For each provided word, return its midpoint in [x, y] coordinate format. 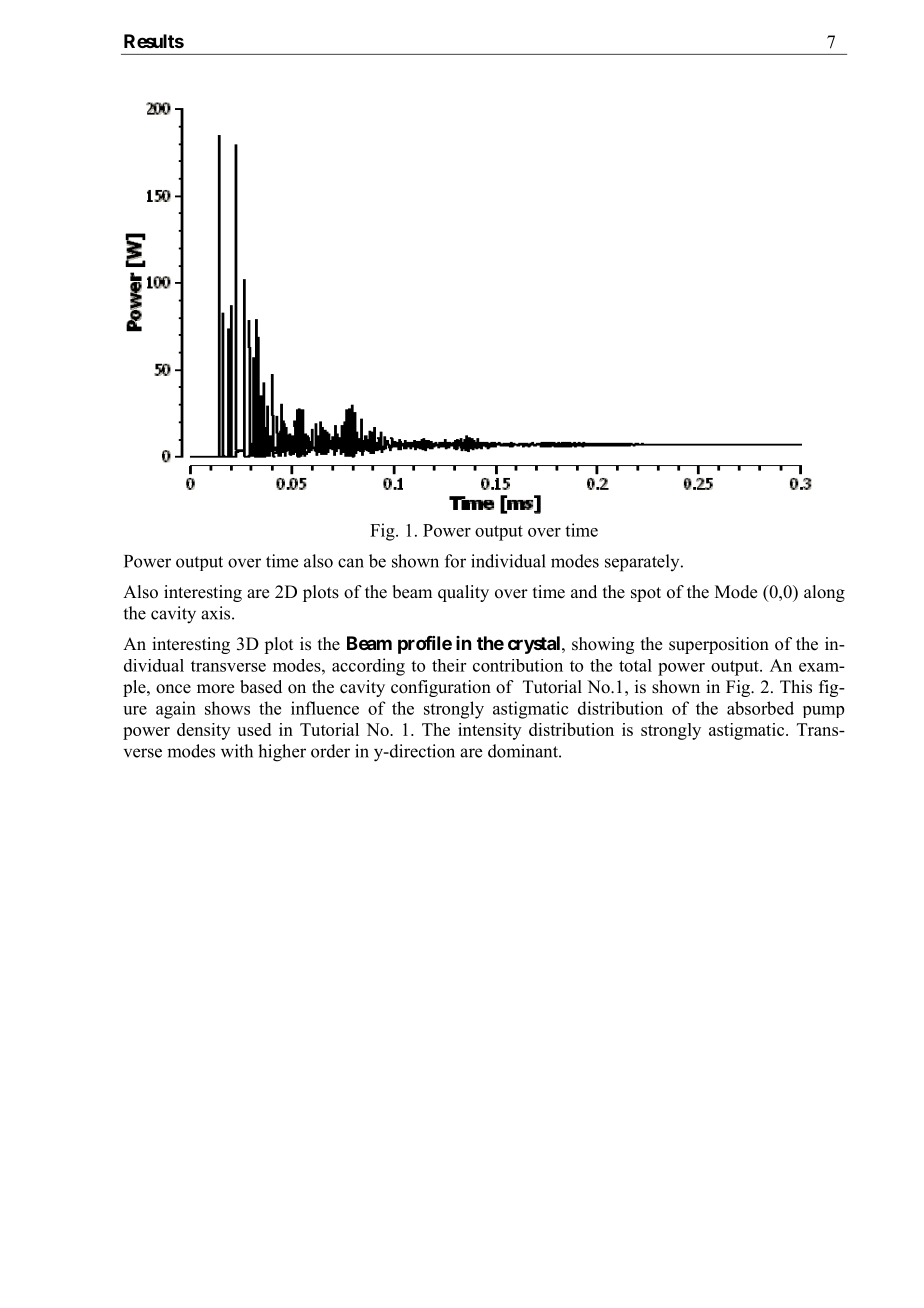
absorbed [760, 708]
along [824, 593]
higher [282, 753]
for [455, 561]
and [584, 592]
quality [463, 593]
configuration [441, 688]
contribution [518, 665]
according [368, 667]
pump [823, 712]
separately [643, 563]
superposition [719, 645]
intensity [490, 731]
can [351, 563]
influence [325, 708]
